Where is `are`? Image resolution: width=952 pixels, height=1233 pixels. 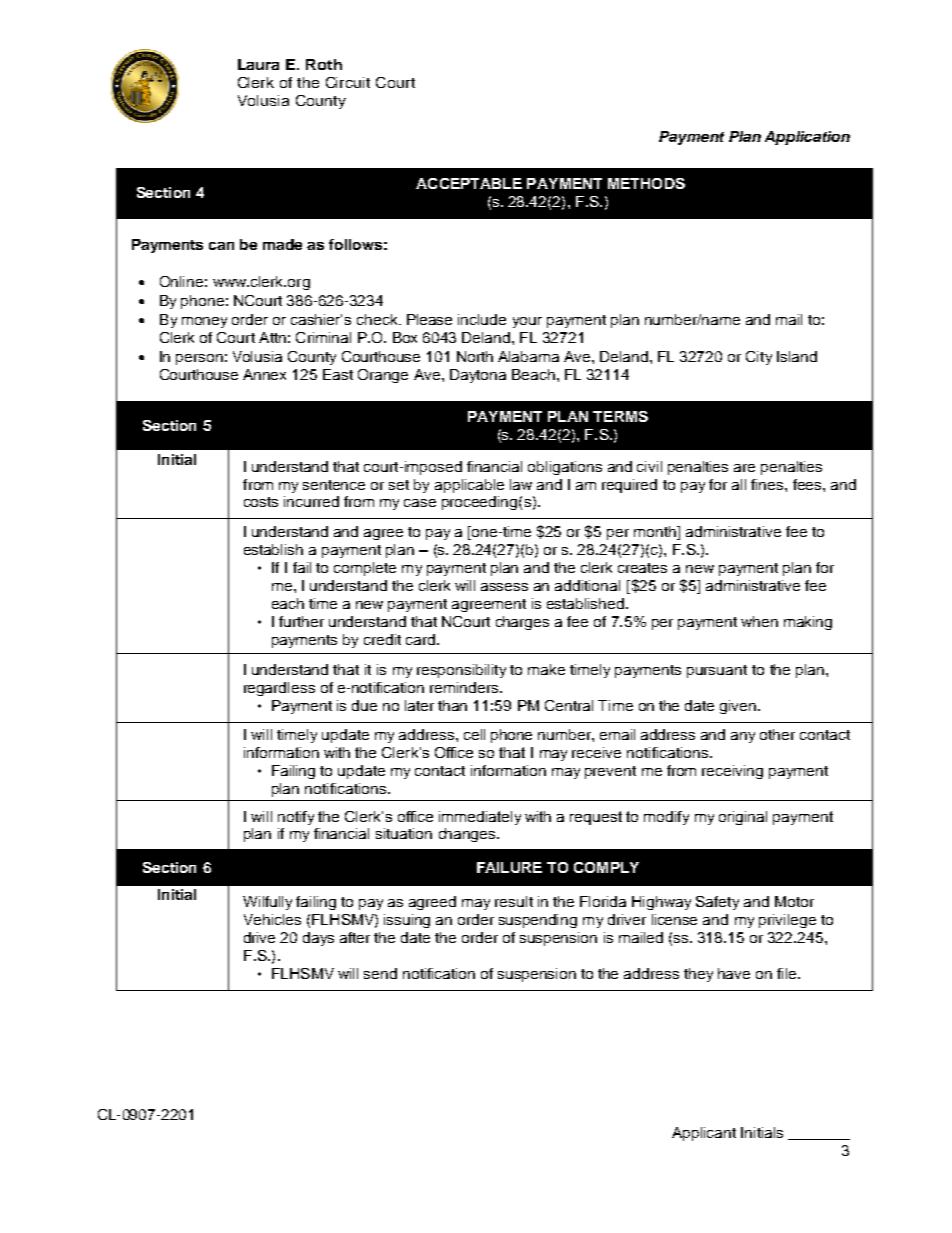 are is located at coordinates (744, 468).
